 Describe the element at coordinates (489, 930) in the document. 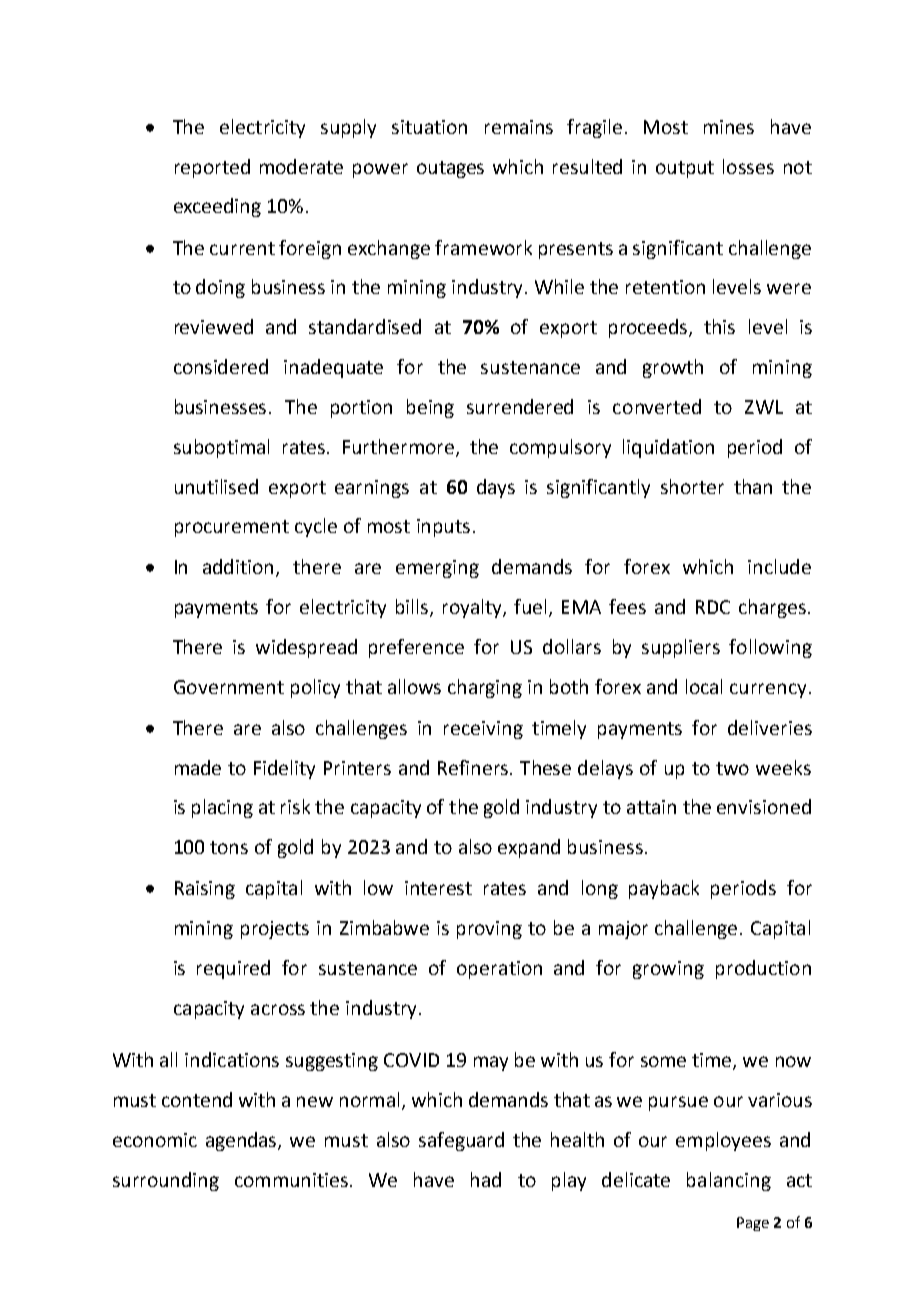

I see `proving` at that location.
